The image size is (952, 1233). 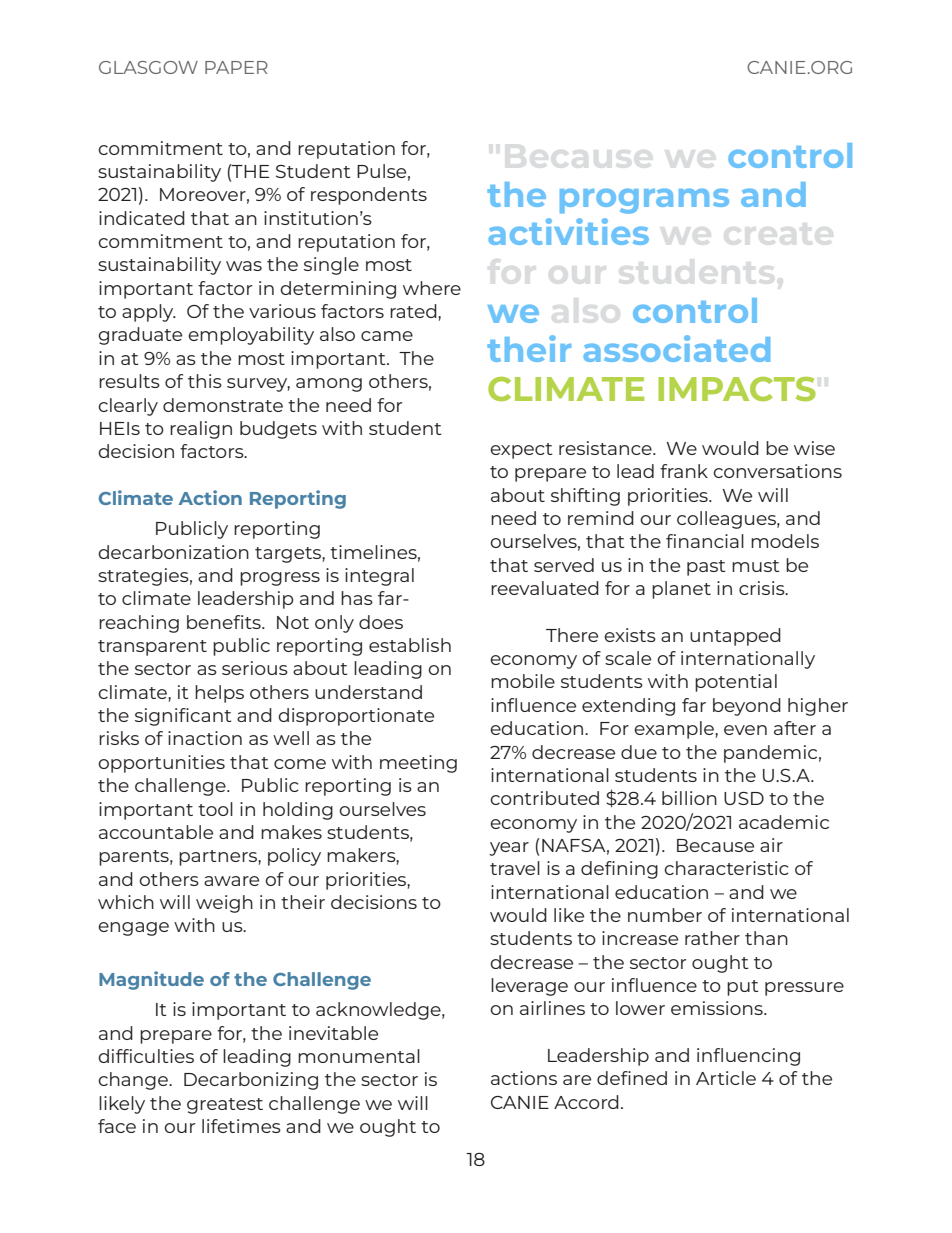 What do you see at coordinates (225, 1106) in the screenshot?
I see `greatest` at bounding box center [225, 1106].
